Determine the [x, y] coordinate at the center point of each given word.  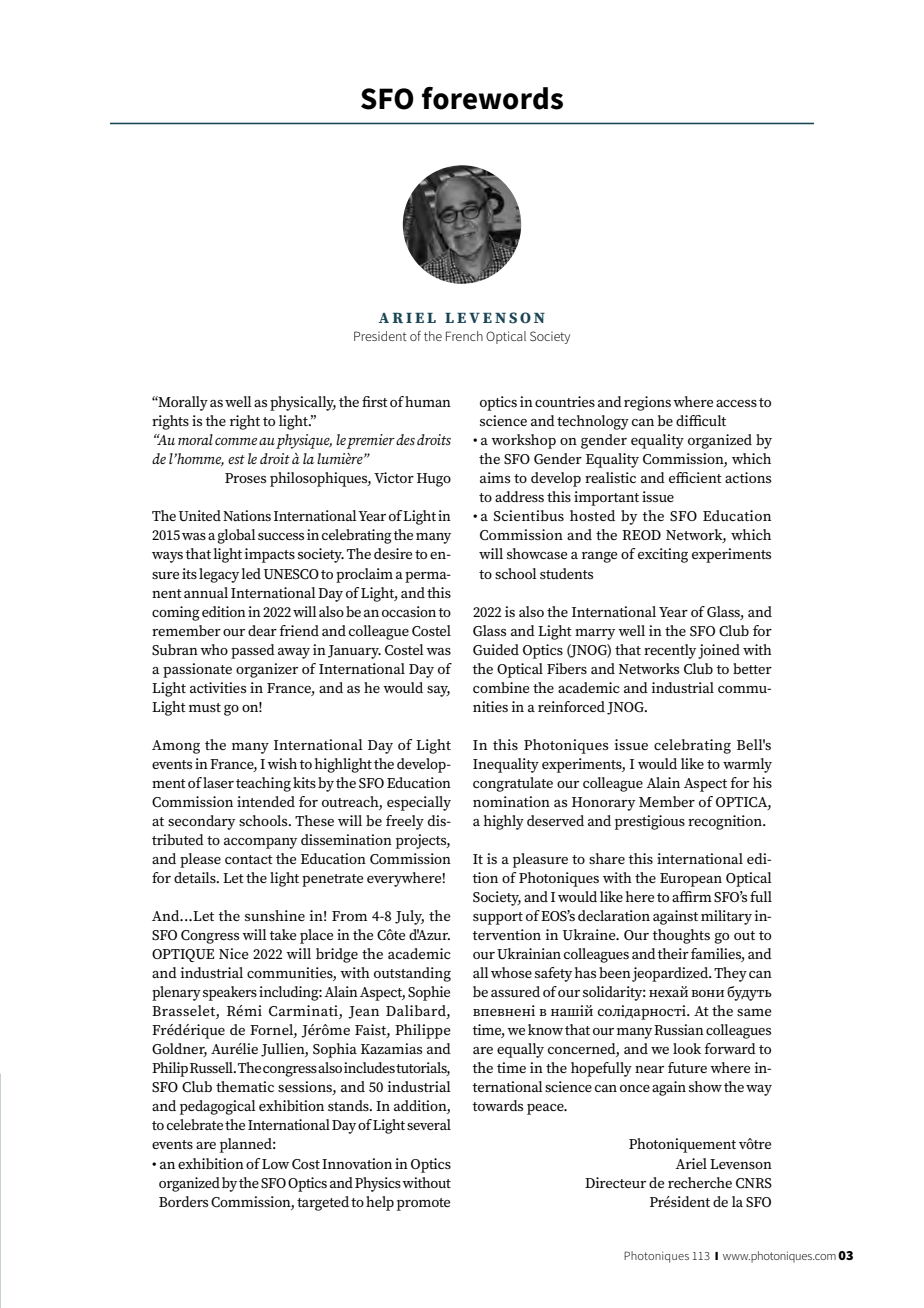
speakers [230, 993]
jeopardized [671, 974]
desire [393, 553]
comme [236, 441]
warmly [747, 765]
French [464, 336]
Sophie [429, 993]
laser [218, 782]
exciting [663, 555]
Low [275, 1164]
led [251, 573]
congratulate [513, 784]
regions [647, 403]
